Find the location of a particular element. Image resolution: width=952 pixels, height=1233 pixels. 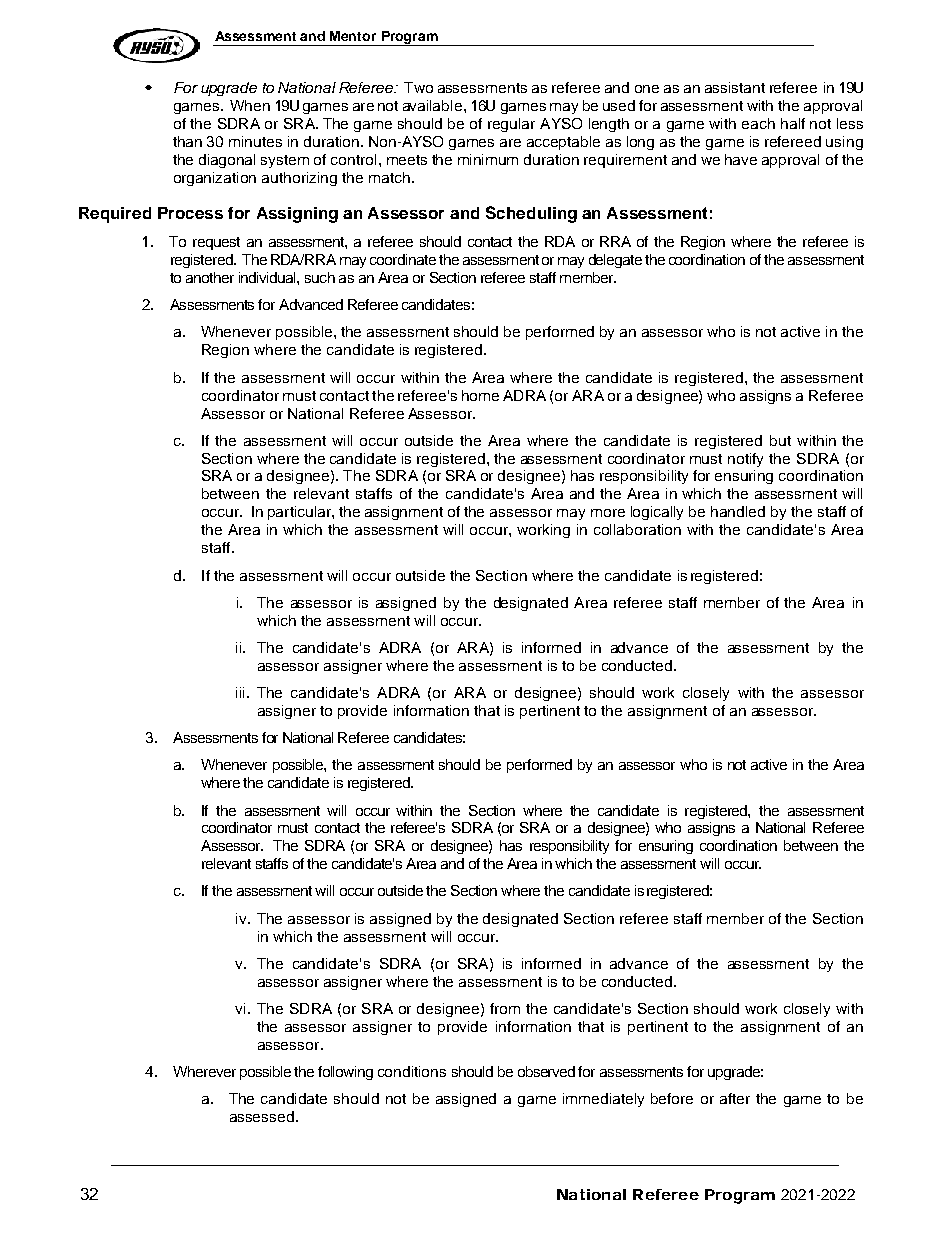

after is located at coordinates (735, 1098).
